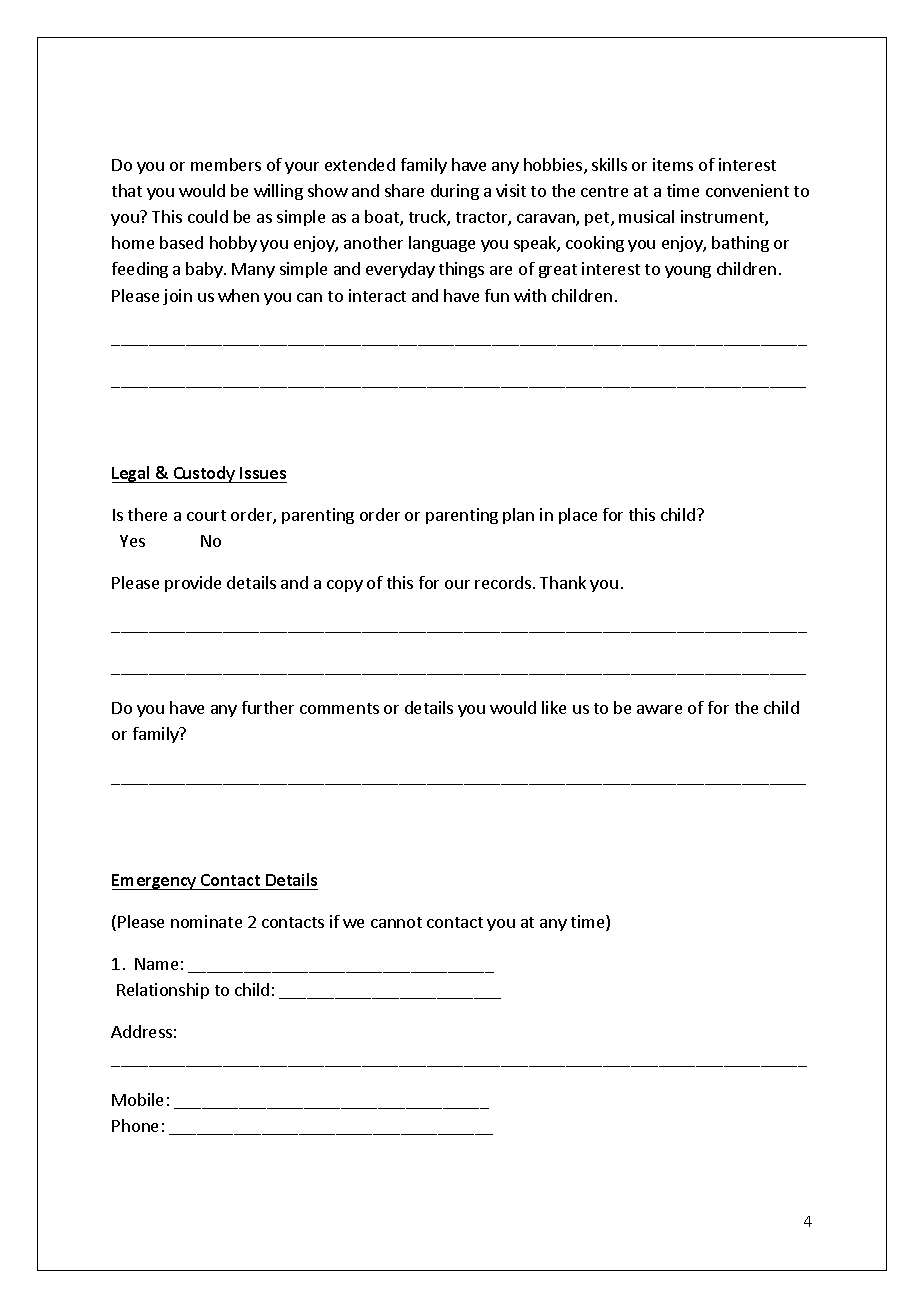 The image size is (924, 1308). Describe the element at coordinates (578, 516) in the page. I see `place` at that location.
